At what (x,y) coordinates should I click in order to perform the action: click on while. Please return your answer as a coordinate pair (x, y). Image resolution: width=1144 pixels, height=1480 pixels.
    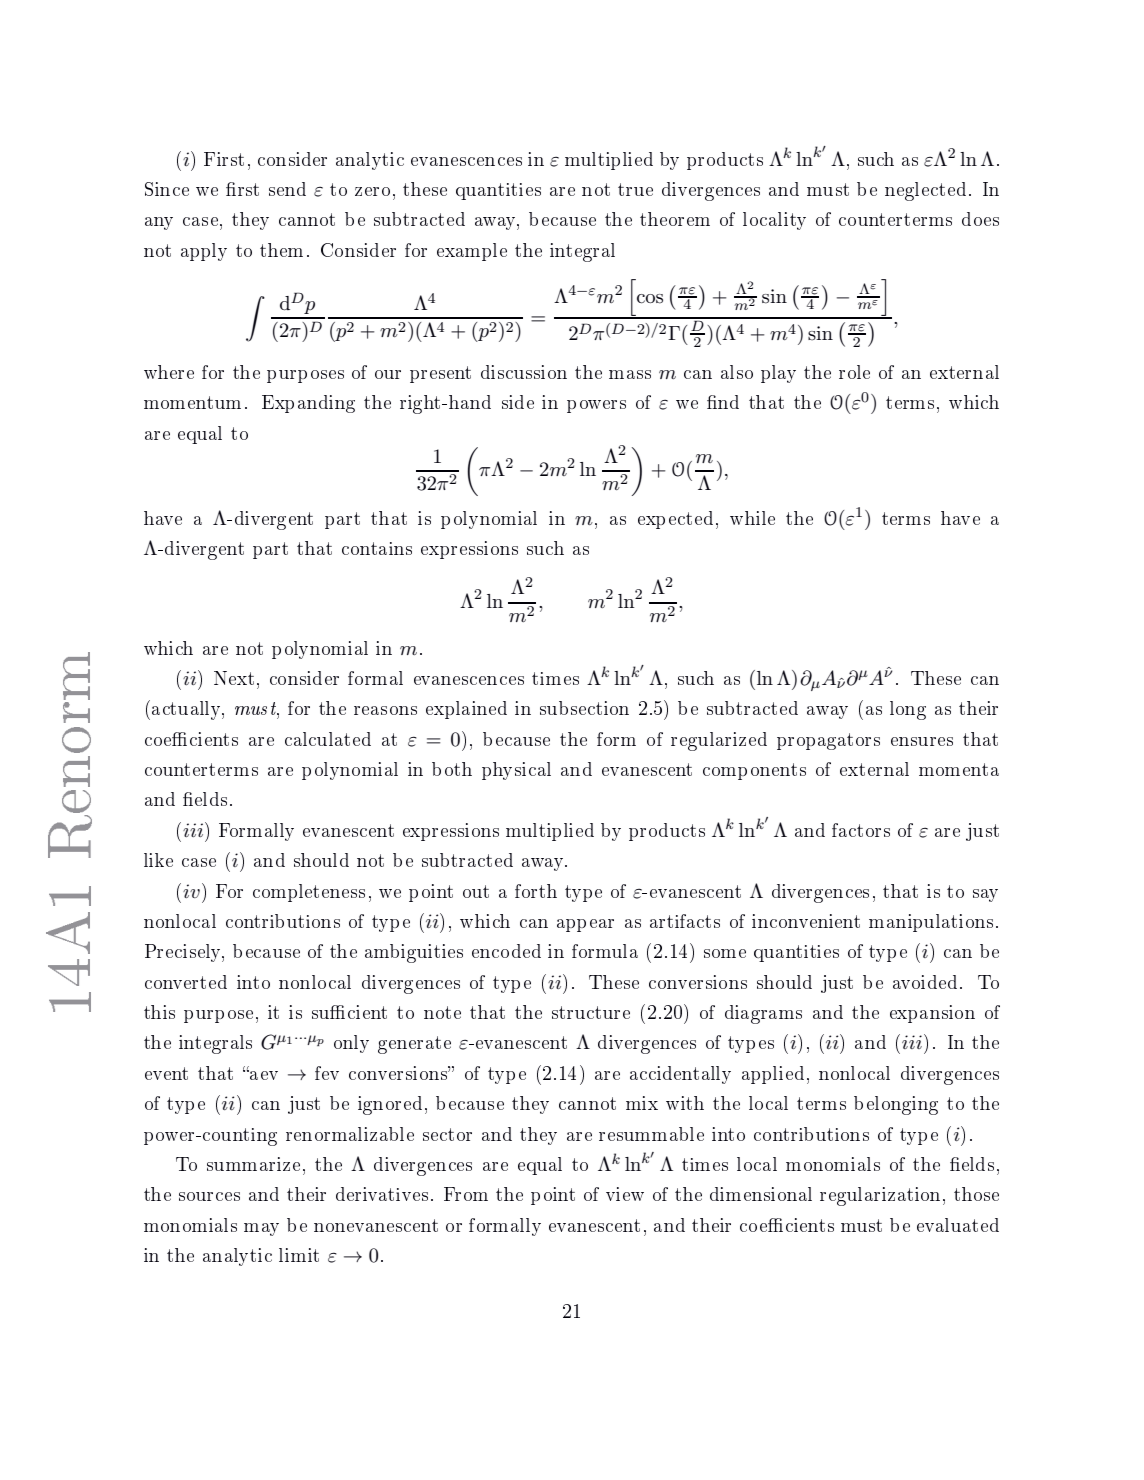
    Looking at the image, I should click on (752, 518).
